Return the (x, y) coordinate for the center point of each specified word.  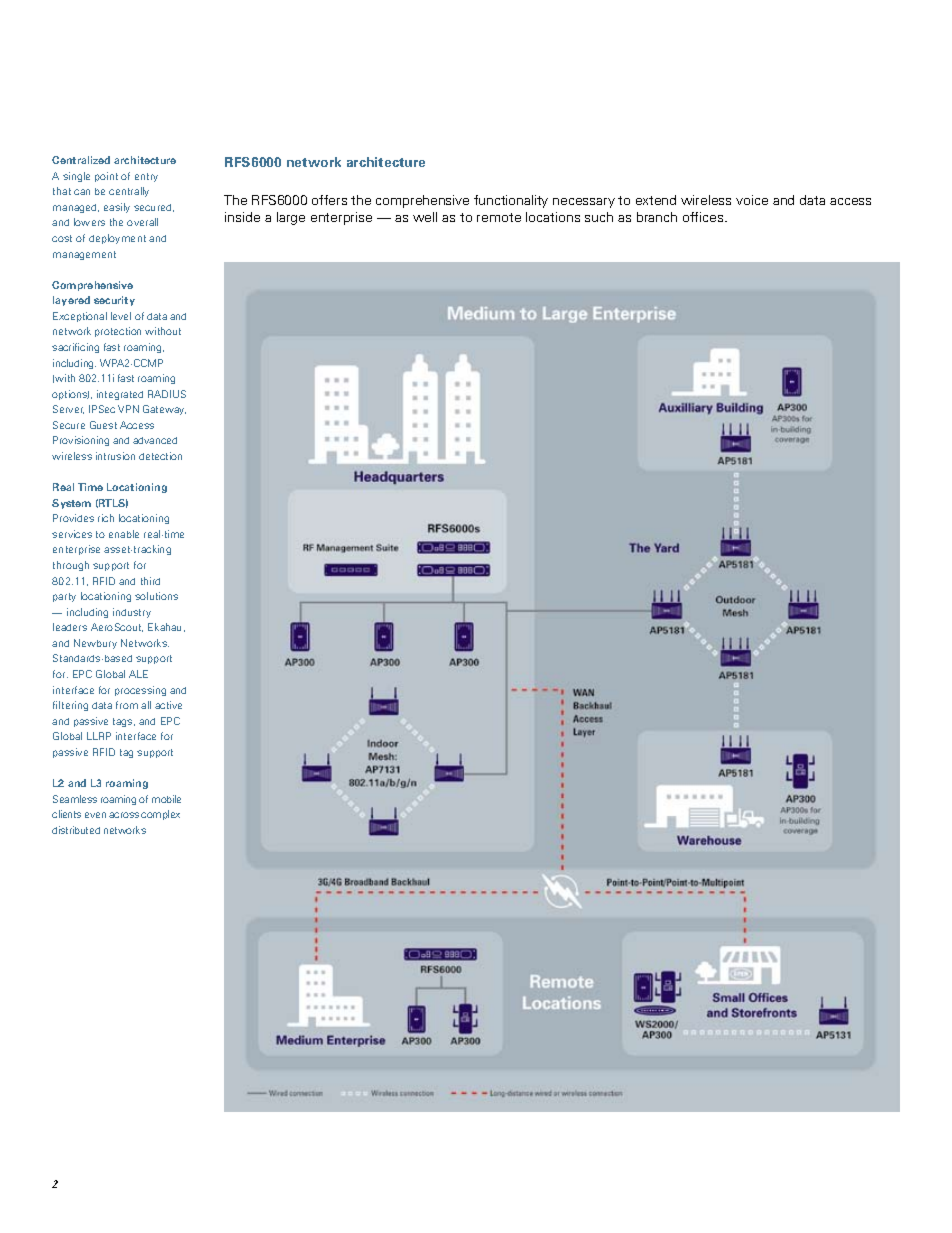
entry (146, 177)
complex (160, 815)
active (168, 705)
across (124, 815)
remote (499, 217)
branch (657, 217)
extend (656, 200)
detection (160, 456)
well (425, 217)
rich (106, 518)
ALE (138, 674)
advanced (155, 440)
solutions (156, 596)
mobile (166, 799)
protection (118, 332)
